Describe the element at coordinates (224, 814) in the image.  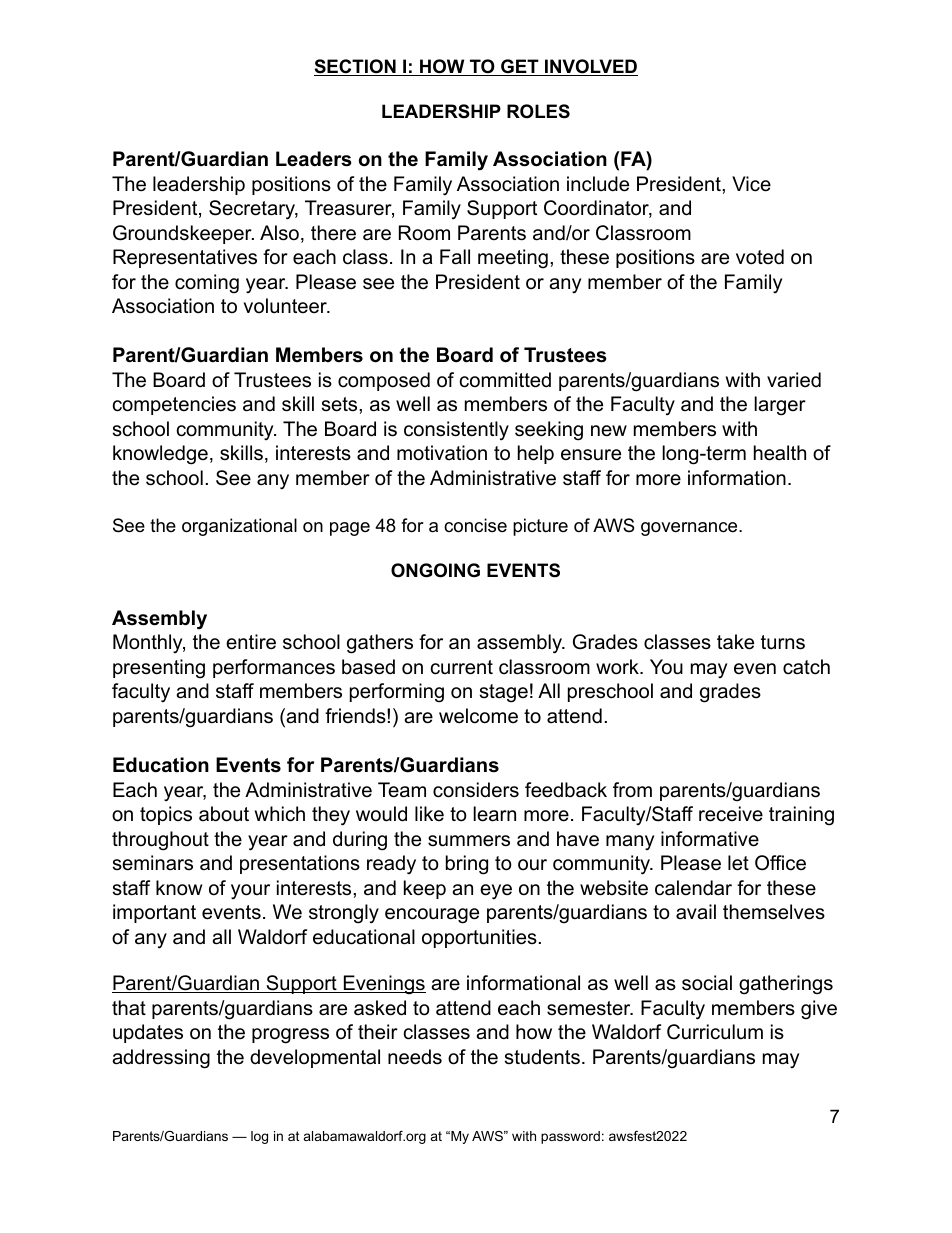
I see `about` at that location.
